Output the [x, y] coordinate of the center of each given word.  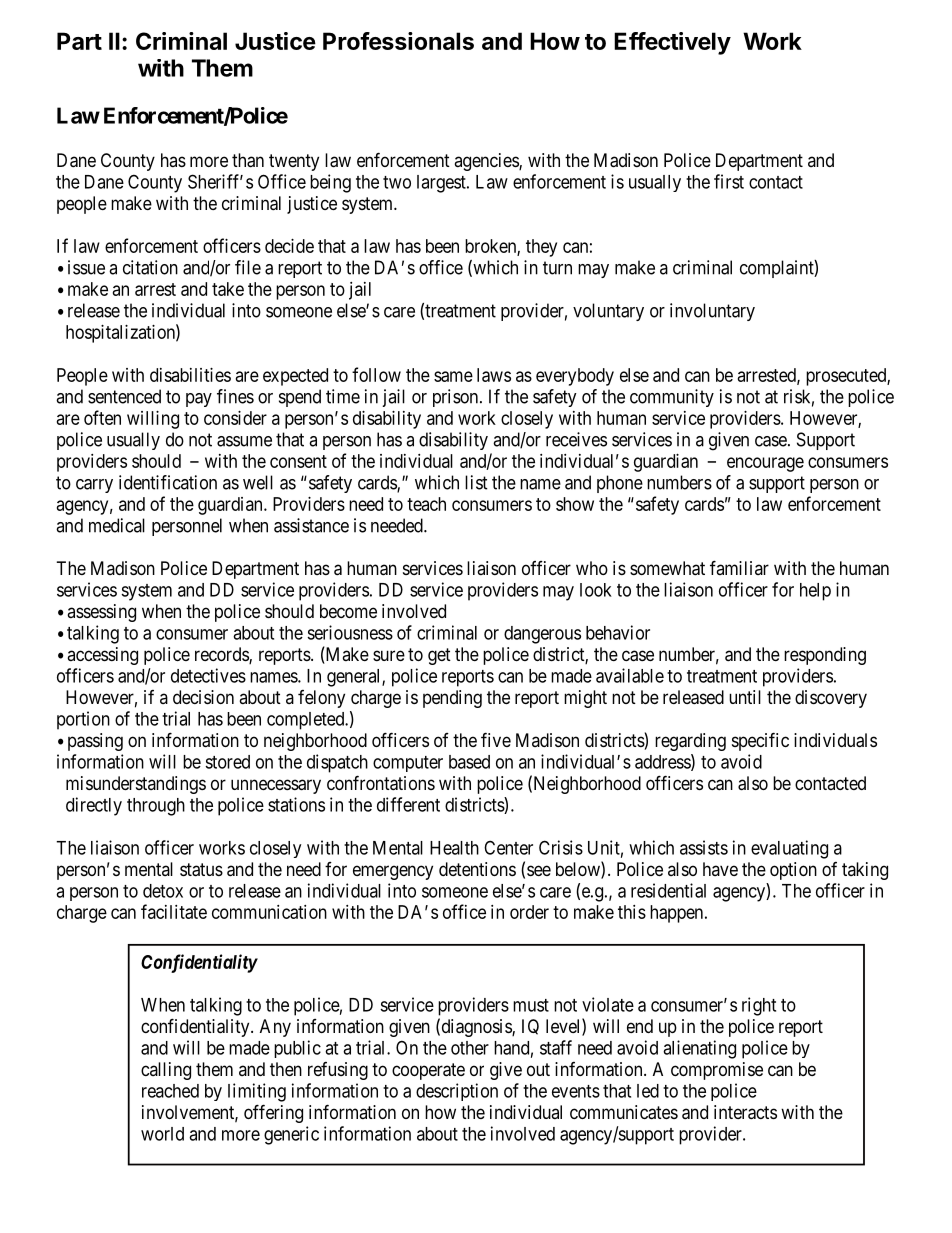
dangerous [542, 635]
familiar [739, 567]
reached [170, 1091]
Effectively [672, 43]
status [201, 870]
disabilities [190, 375]
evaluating [789, 849]
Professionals [398, 41]
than [248, 160]
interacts [745, 1112]
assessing [101, 613]
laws [494, 375]
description [457, 1092]
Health [454, 848]
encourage [765, 464]
